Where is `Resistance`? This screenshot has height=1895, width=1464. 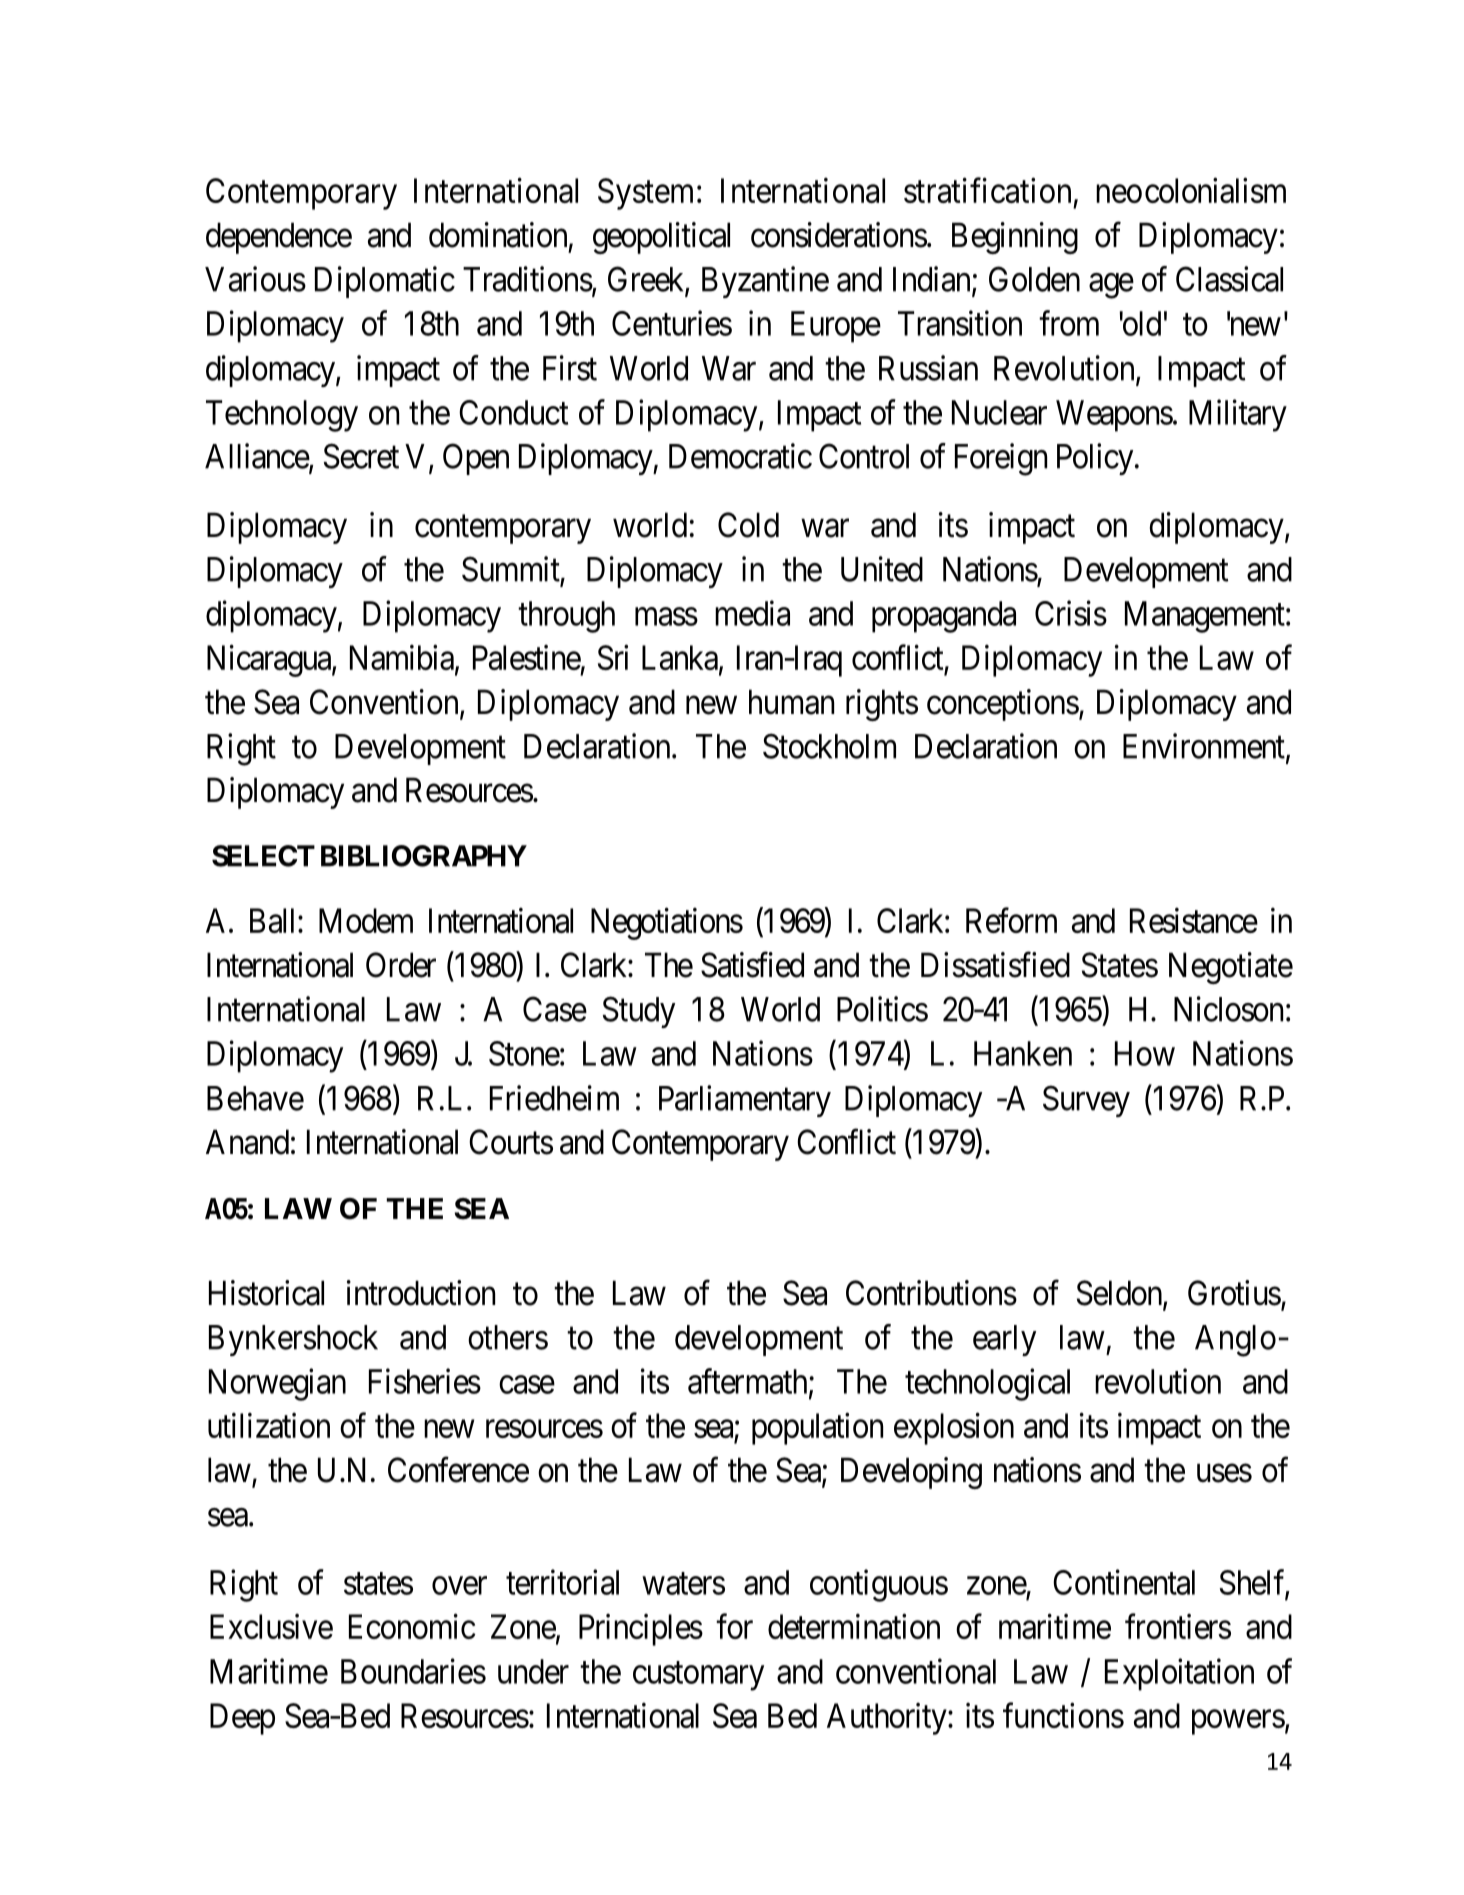
Resistance is located at coordinates (1194, 920).
